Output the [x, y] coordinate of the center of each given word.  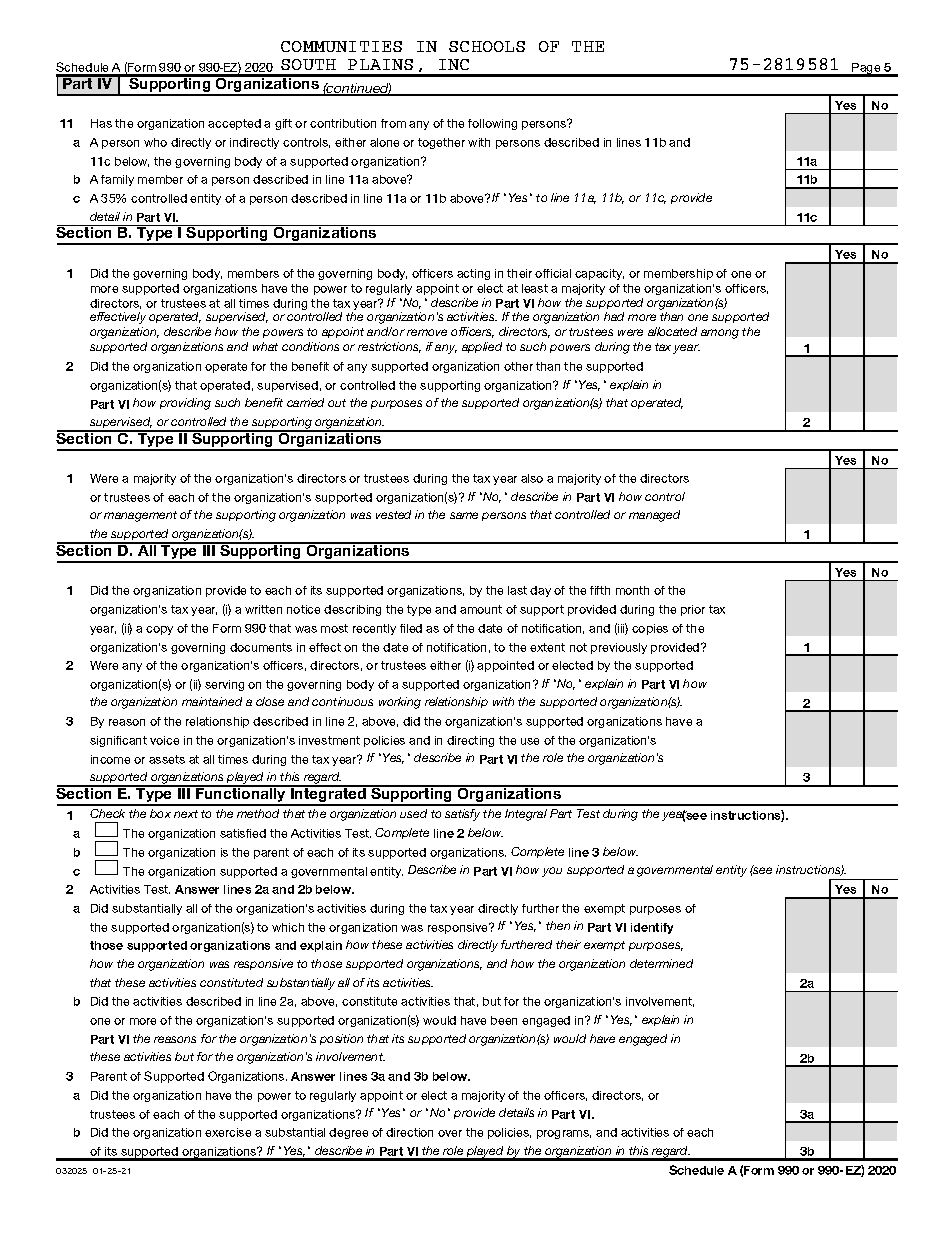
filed [411, 628]
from [393, 123]
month [632, 590]
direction [409, 1132]
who [155, 142]
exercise [228, 1132]
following [492, 124]
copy [159, 630]
